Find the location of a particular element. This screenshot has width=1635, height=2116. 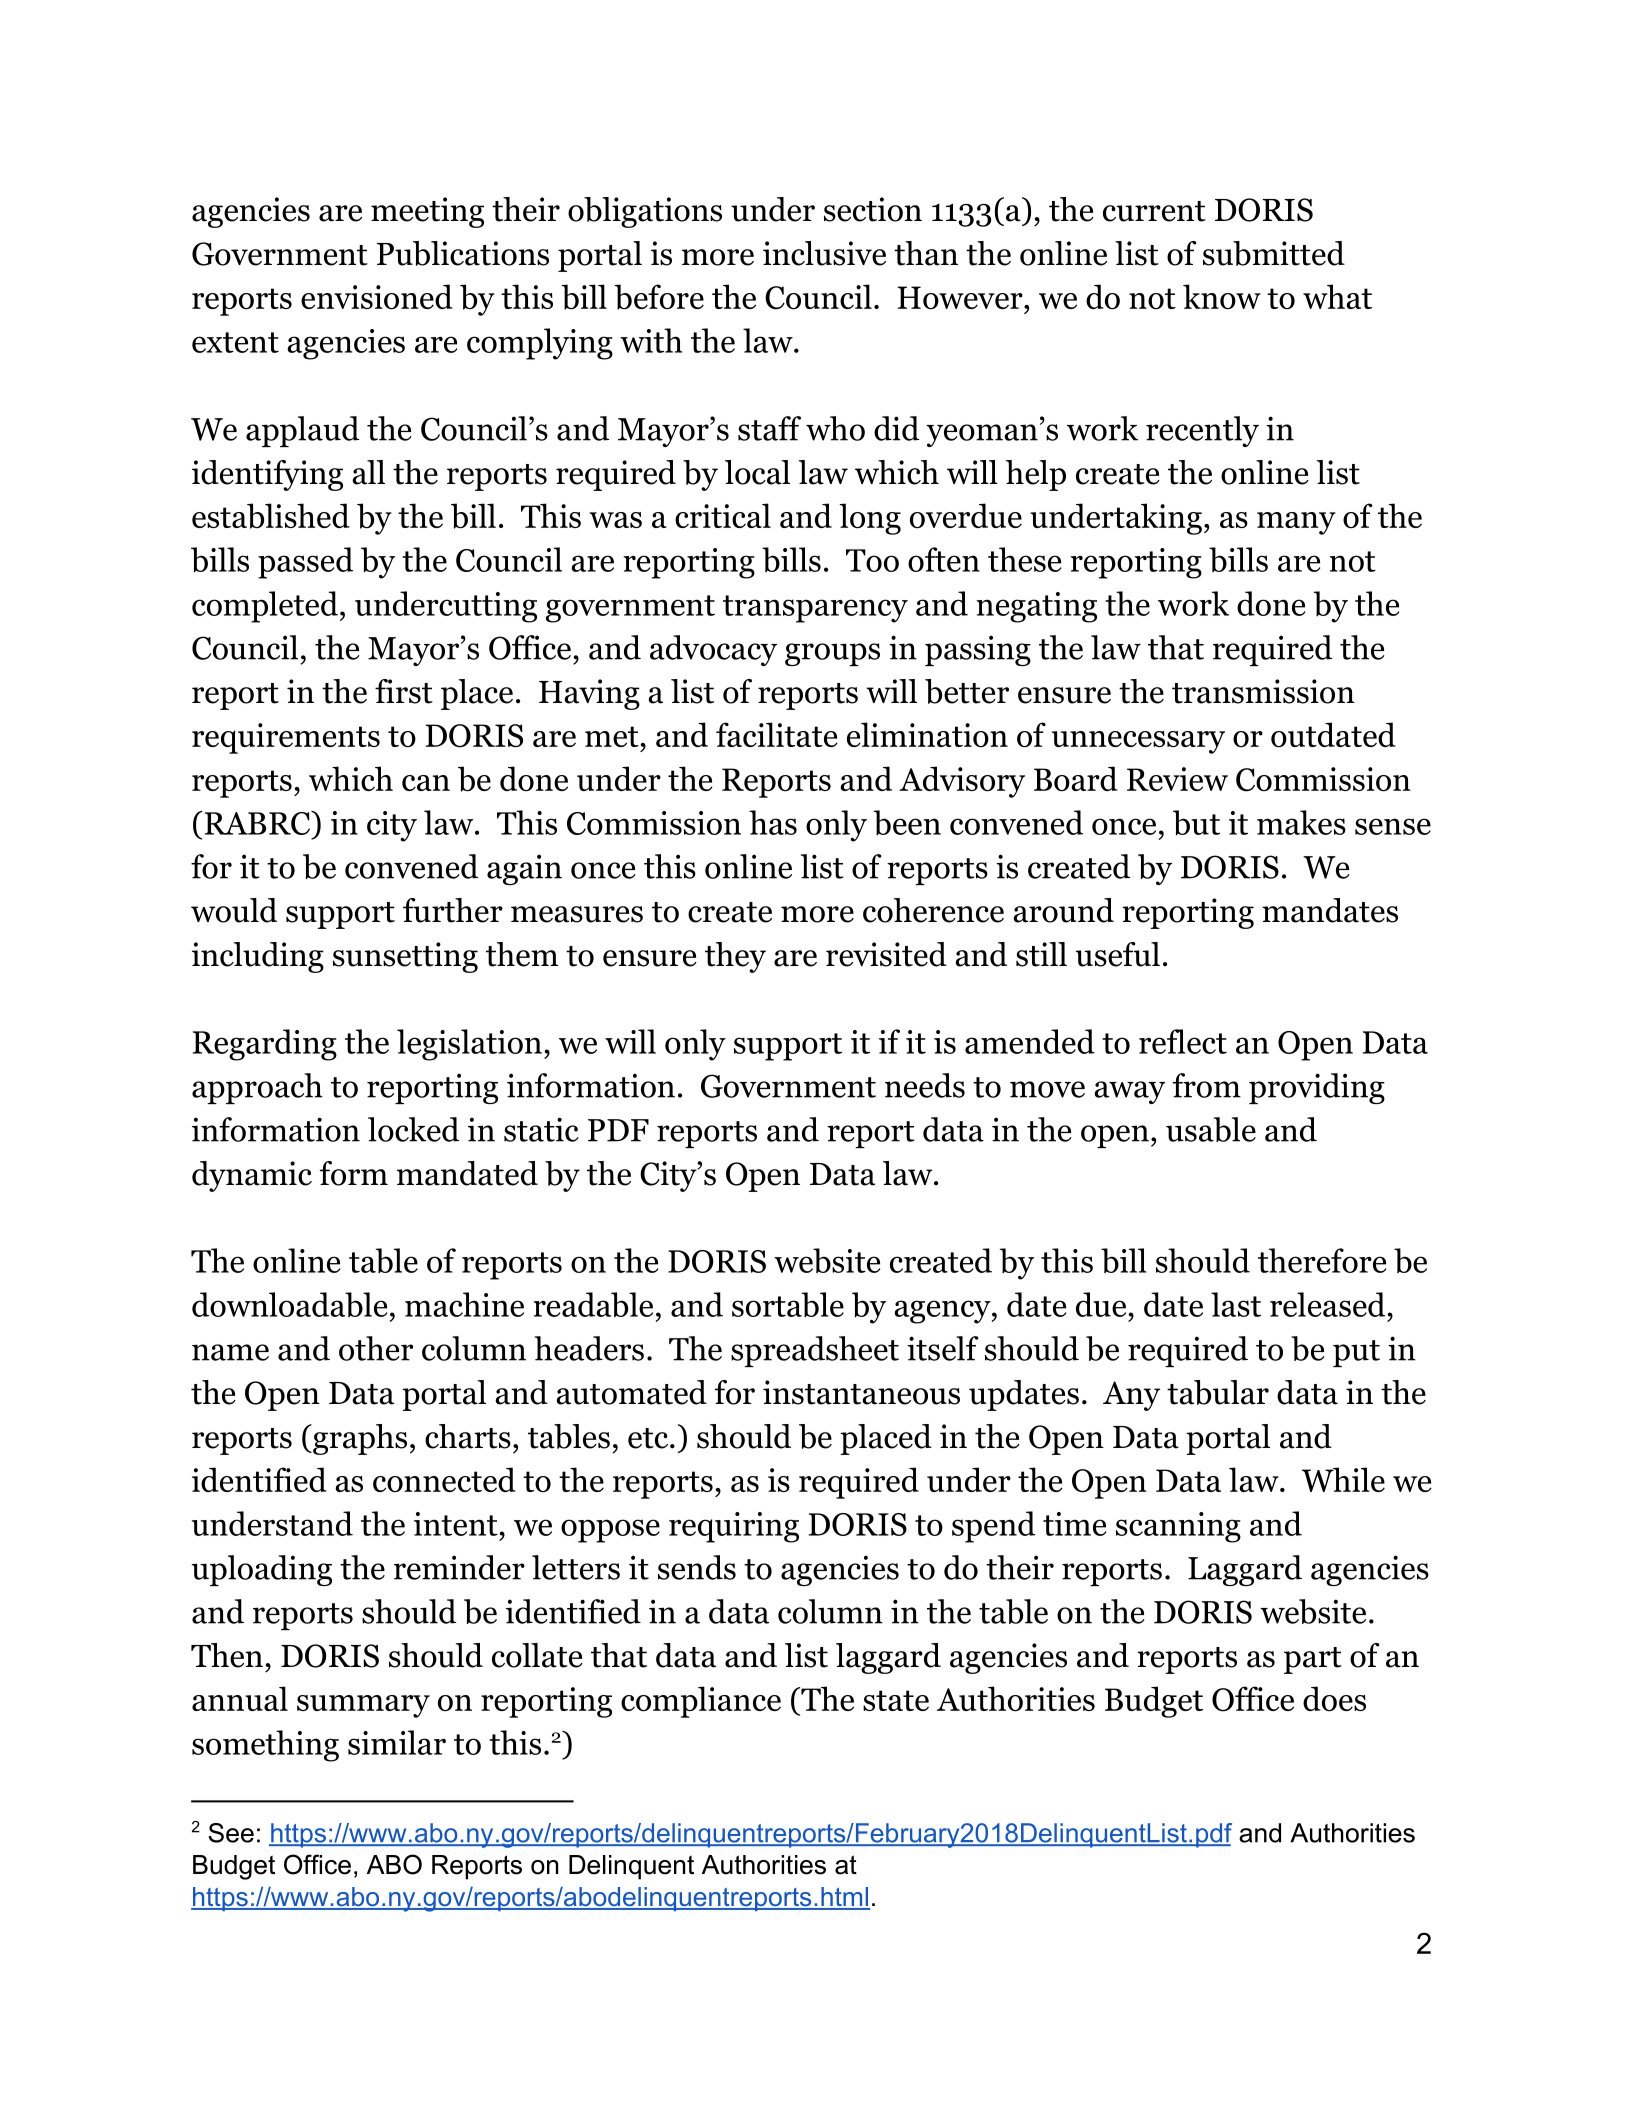

makes is located at coordinates (1301, 822).
